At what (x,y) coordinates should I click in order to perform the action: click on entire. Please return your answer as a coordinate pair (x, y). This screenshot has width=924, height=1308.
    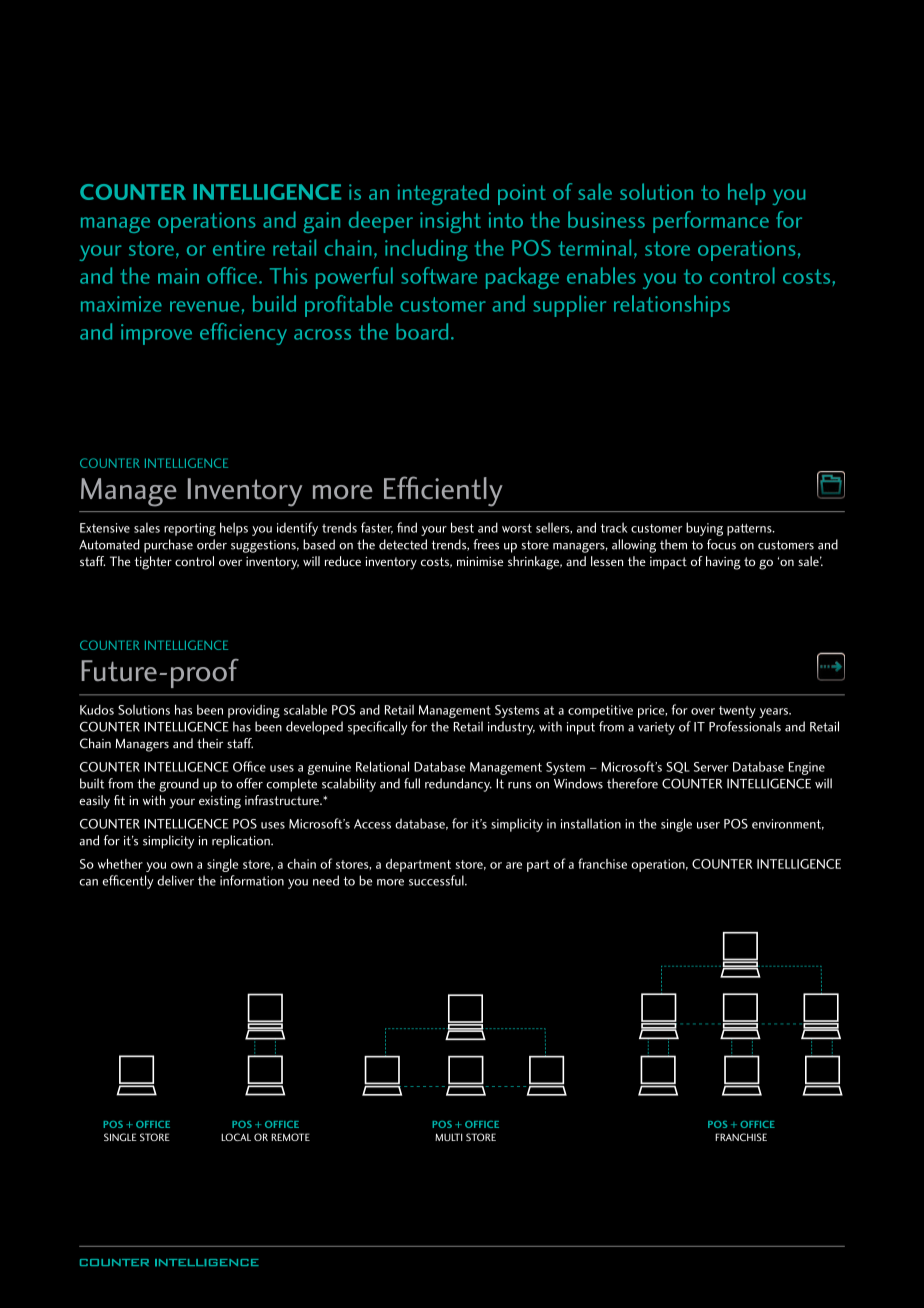
    Looking at the image, I should click on (239, 248).
